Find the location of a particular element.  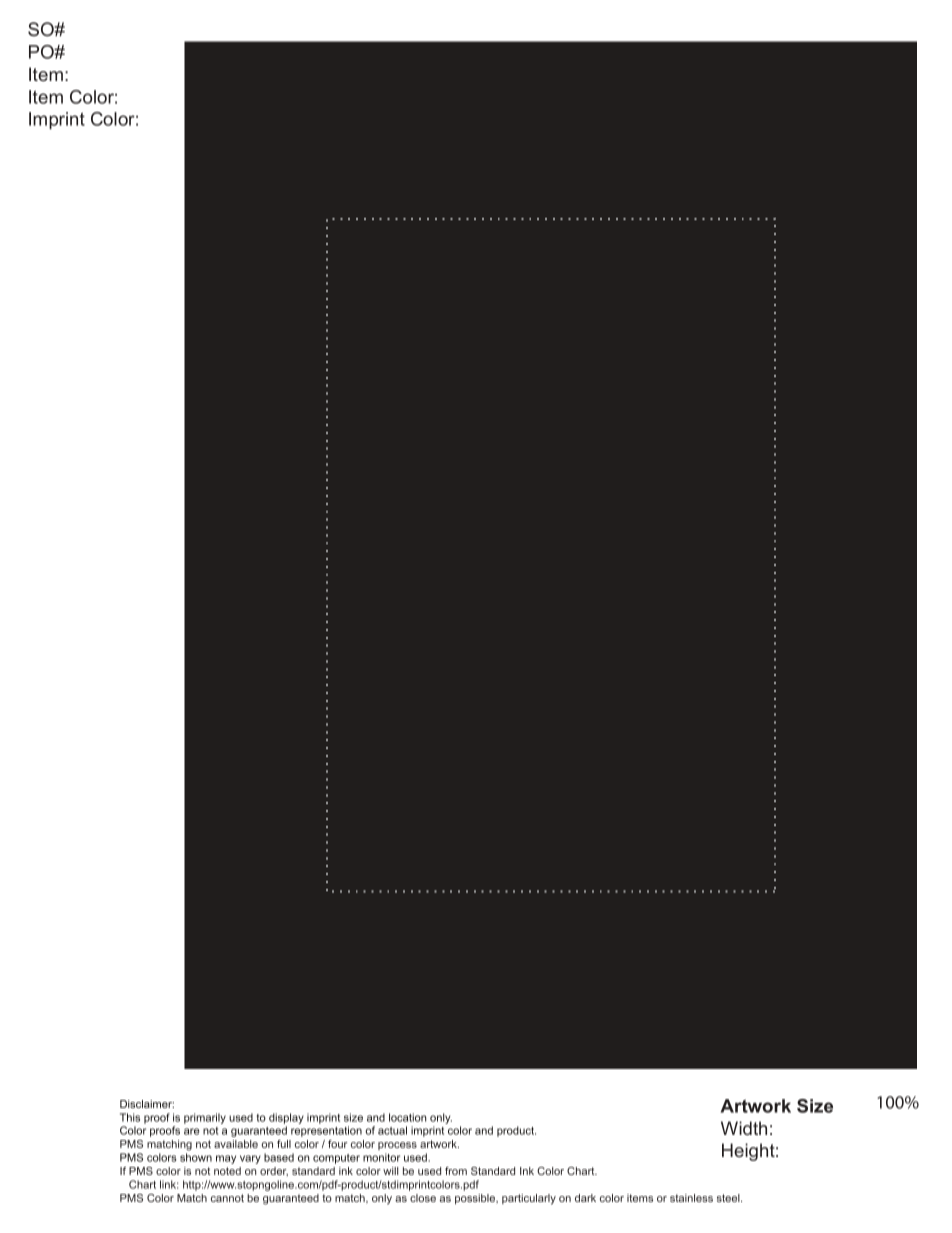

from is located at coordinates (456, 1171).
